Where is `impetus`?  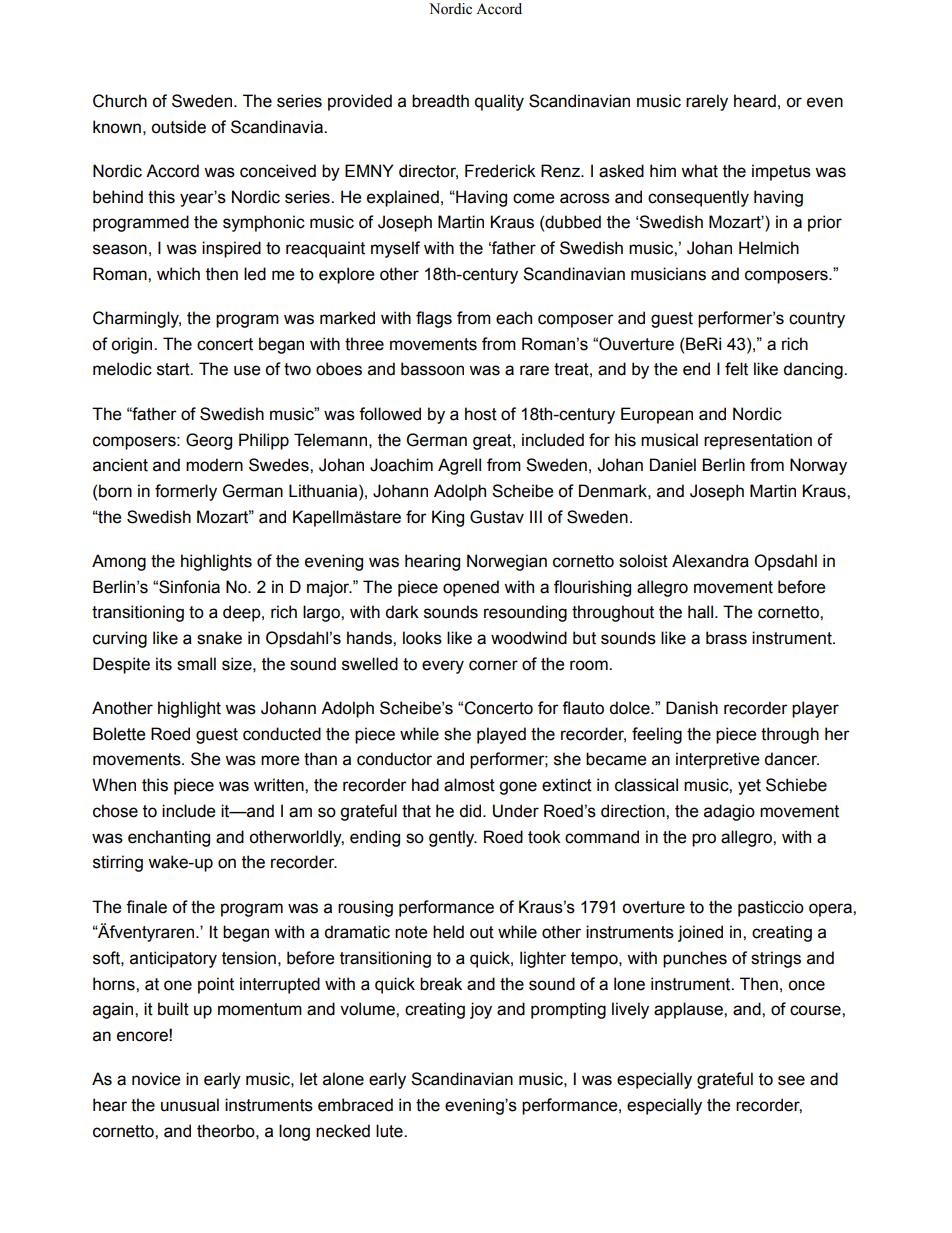
impetus is located at coordinates (781, 172).
